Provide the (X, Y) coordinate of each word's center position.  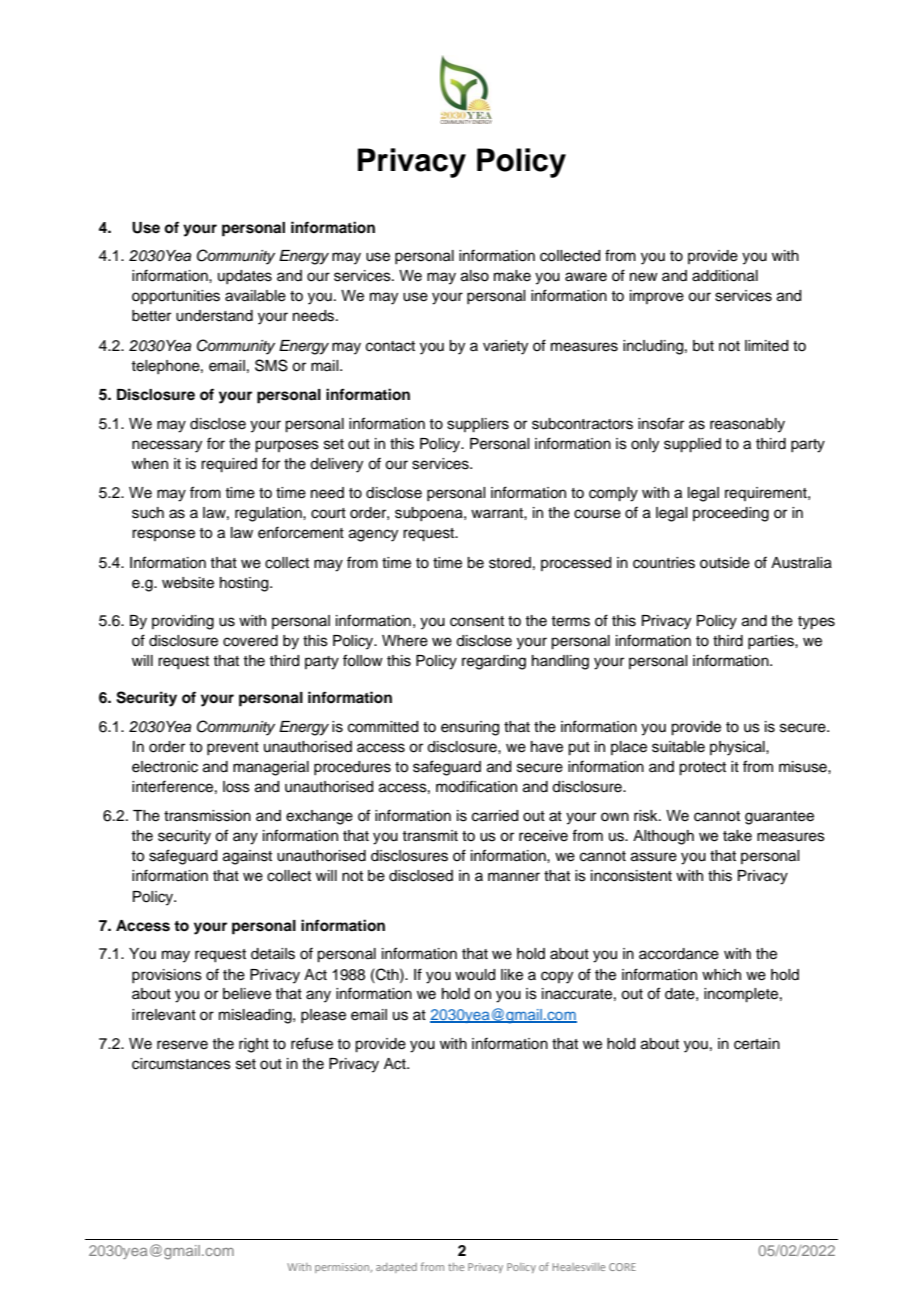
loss (236, 787)
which (721, 975)
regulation (269, 514)
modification (476, 786)
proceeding (731, 514)
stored (510, 563)
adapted (396, 1268)
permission (343, 1268)
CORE (622, 1267)
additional (725, 276)
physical (738, 748)
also (475, 276)
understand (214, 316)
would (475, 975)
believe (247, 994)
